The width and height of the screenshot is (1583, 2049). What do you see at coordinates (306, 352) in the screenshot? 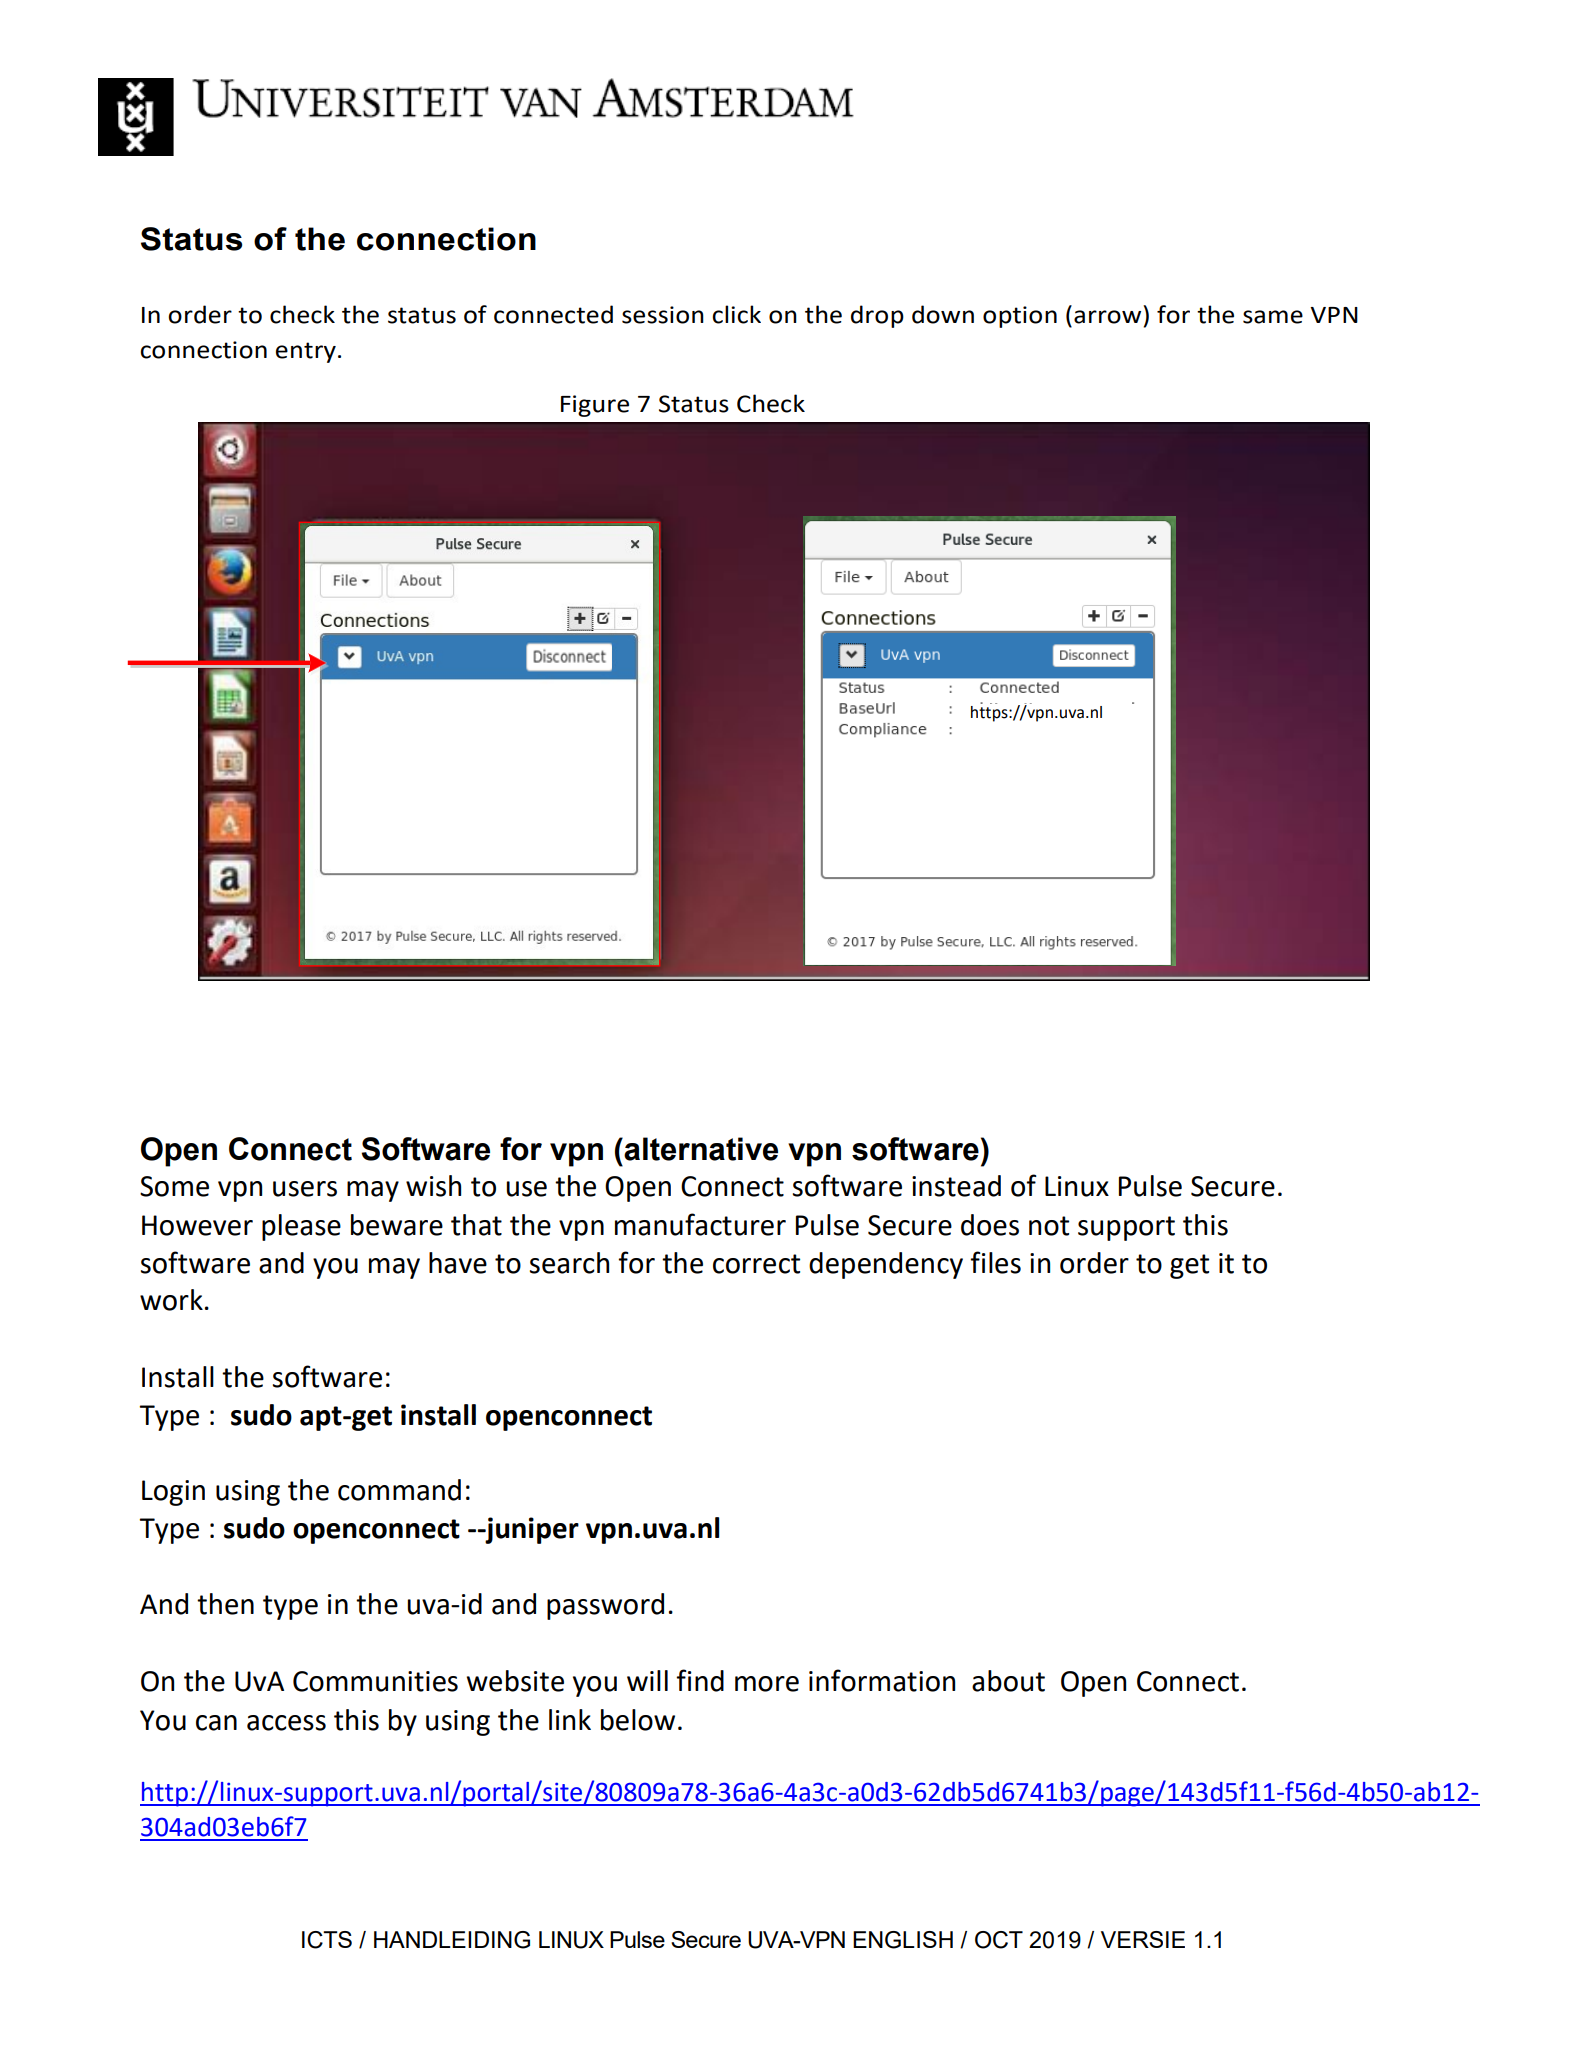
I see `entry` at bounding box center [306, 352].
